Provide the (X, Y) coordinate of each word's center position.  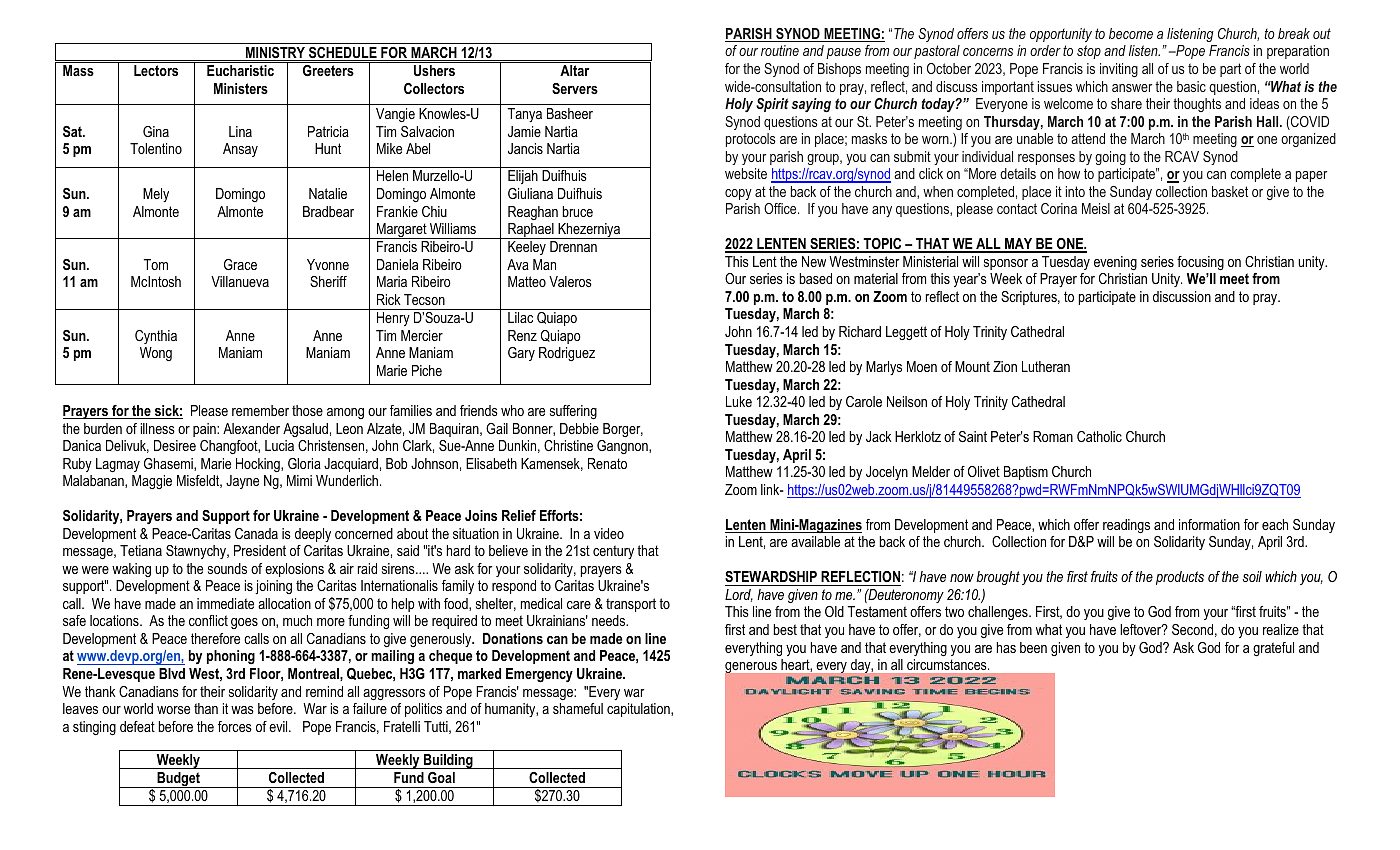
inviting (1119, 70)
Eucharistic (240, 70)
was (242, 710)
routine (780, 50)
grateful (1273, 649)
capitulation (639, 710)
